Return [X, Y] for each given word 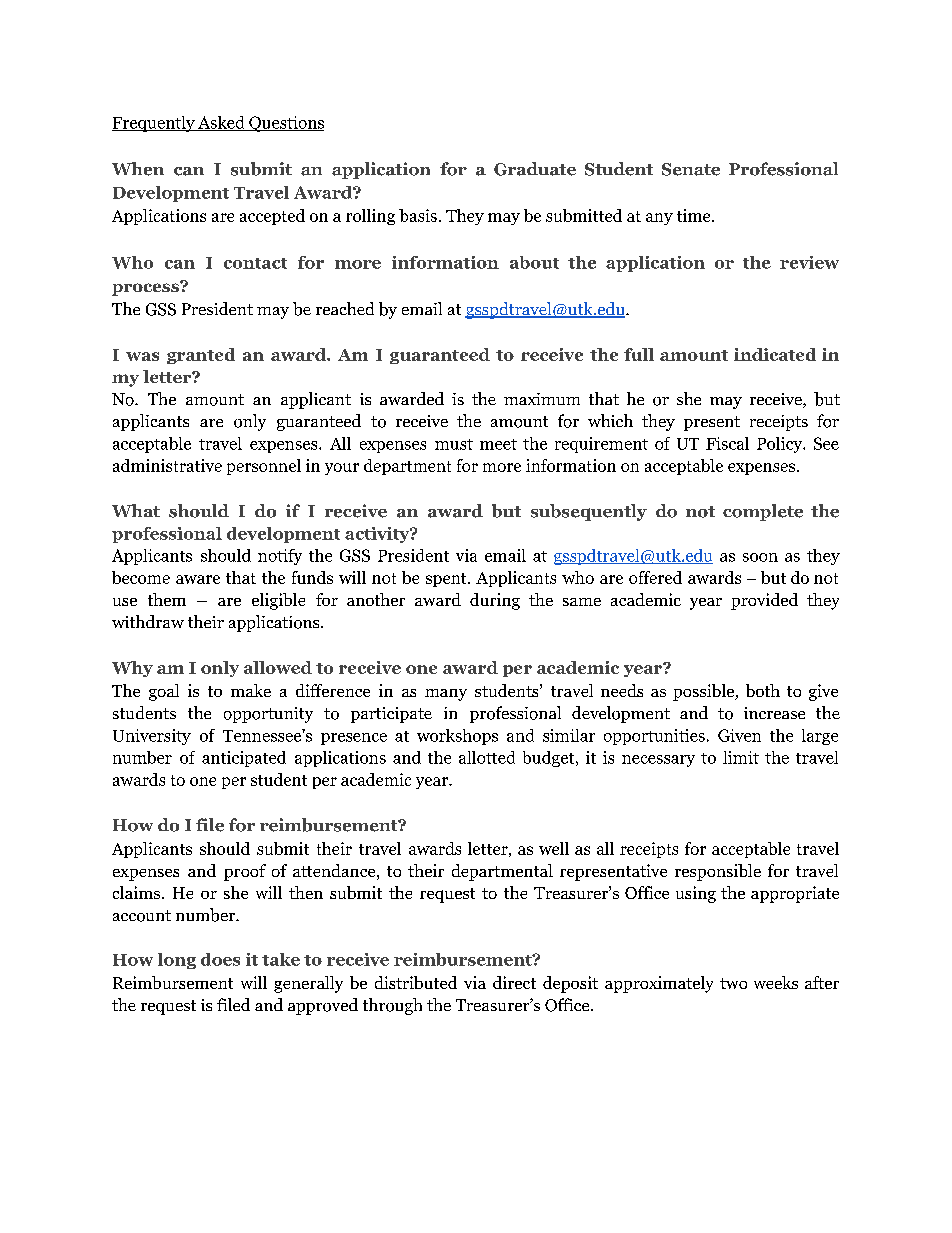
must [454, 444]
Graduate [535, 169]
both [763, 690]
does [220, 959]
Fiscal [727, 443]
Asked [221, 123]
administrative [167, 465]
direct [514, 982]
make [251, 690]
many [446, 695]
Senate [691, 169]
